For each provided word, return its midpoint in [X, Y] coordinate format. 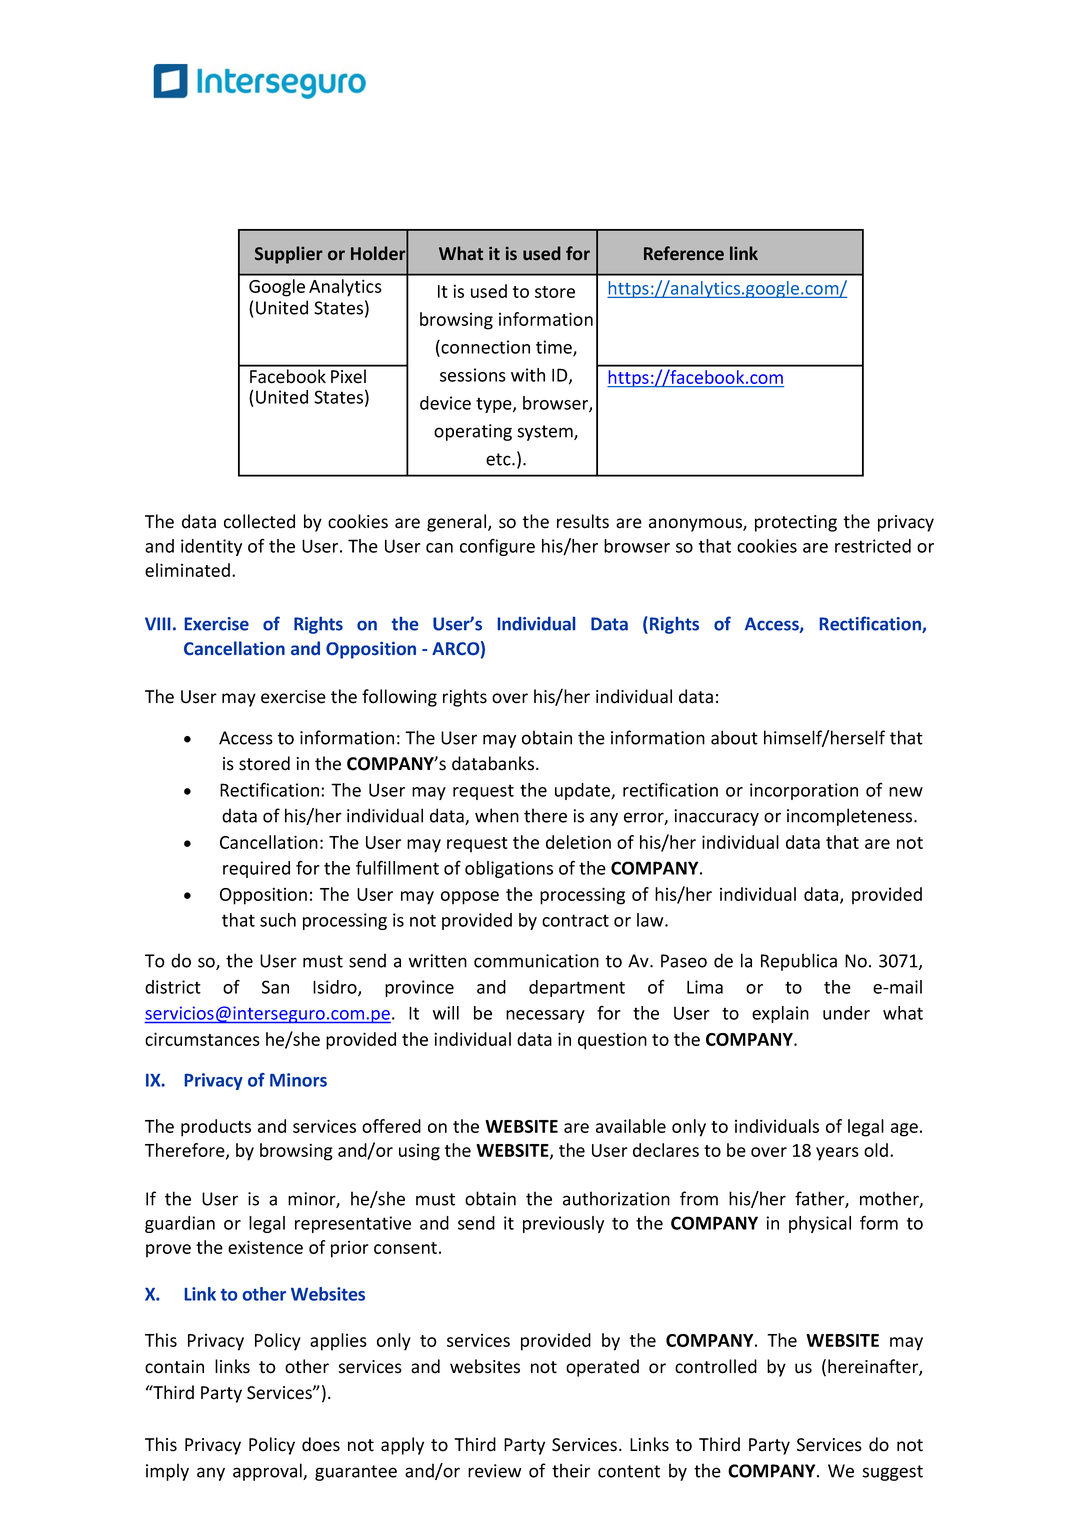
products [216, 1128]
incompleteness [851, 817]
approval [268, 1472]
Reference [684, 253]
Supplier [289, 255]
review [494, 1471]
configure [497, 547]
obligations [509, 869]
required [256, 869]
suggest [893, 1473]
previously [563, 1224]
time [555, 348]
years [837, 1154]
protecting [796, 523]
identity [211, 547]
